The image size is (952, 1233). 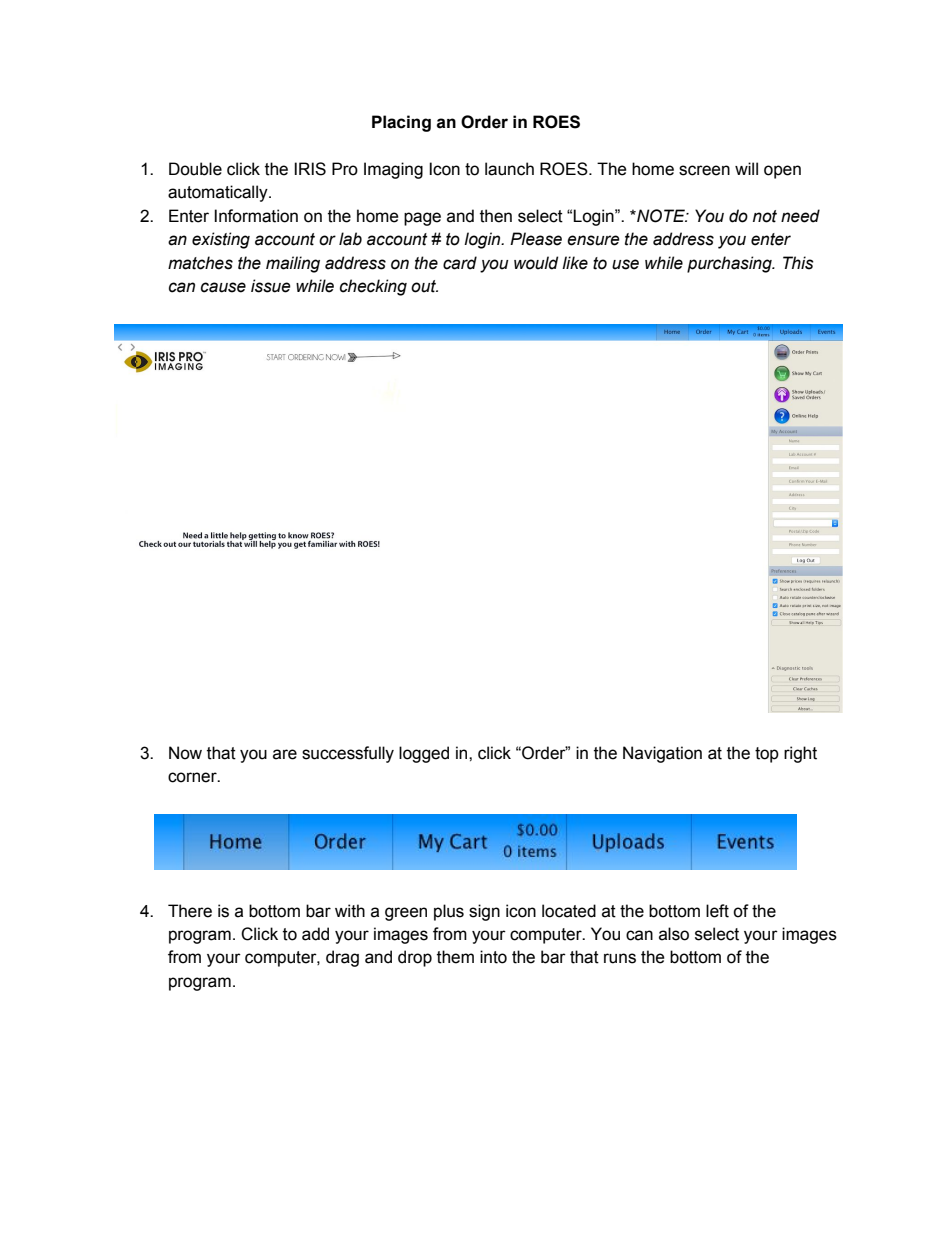 What do you see at coordinates (424, 754) in the image?
I see `logged` at bounding box center [424, 754].
